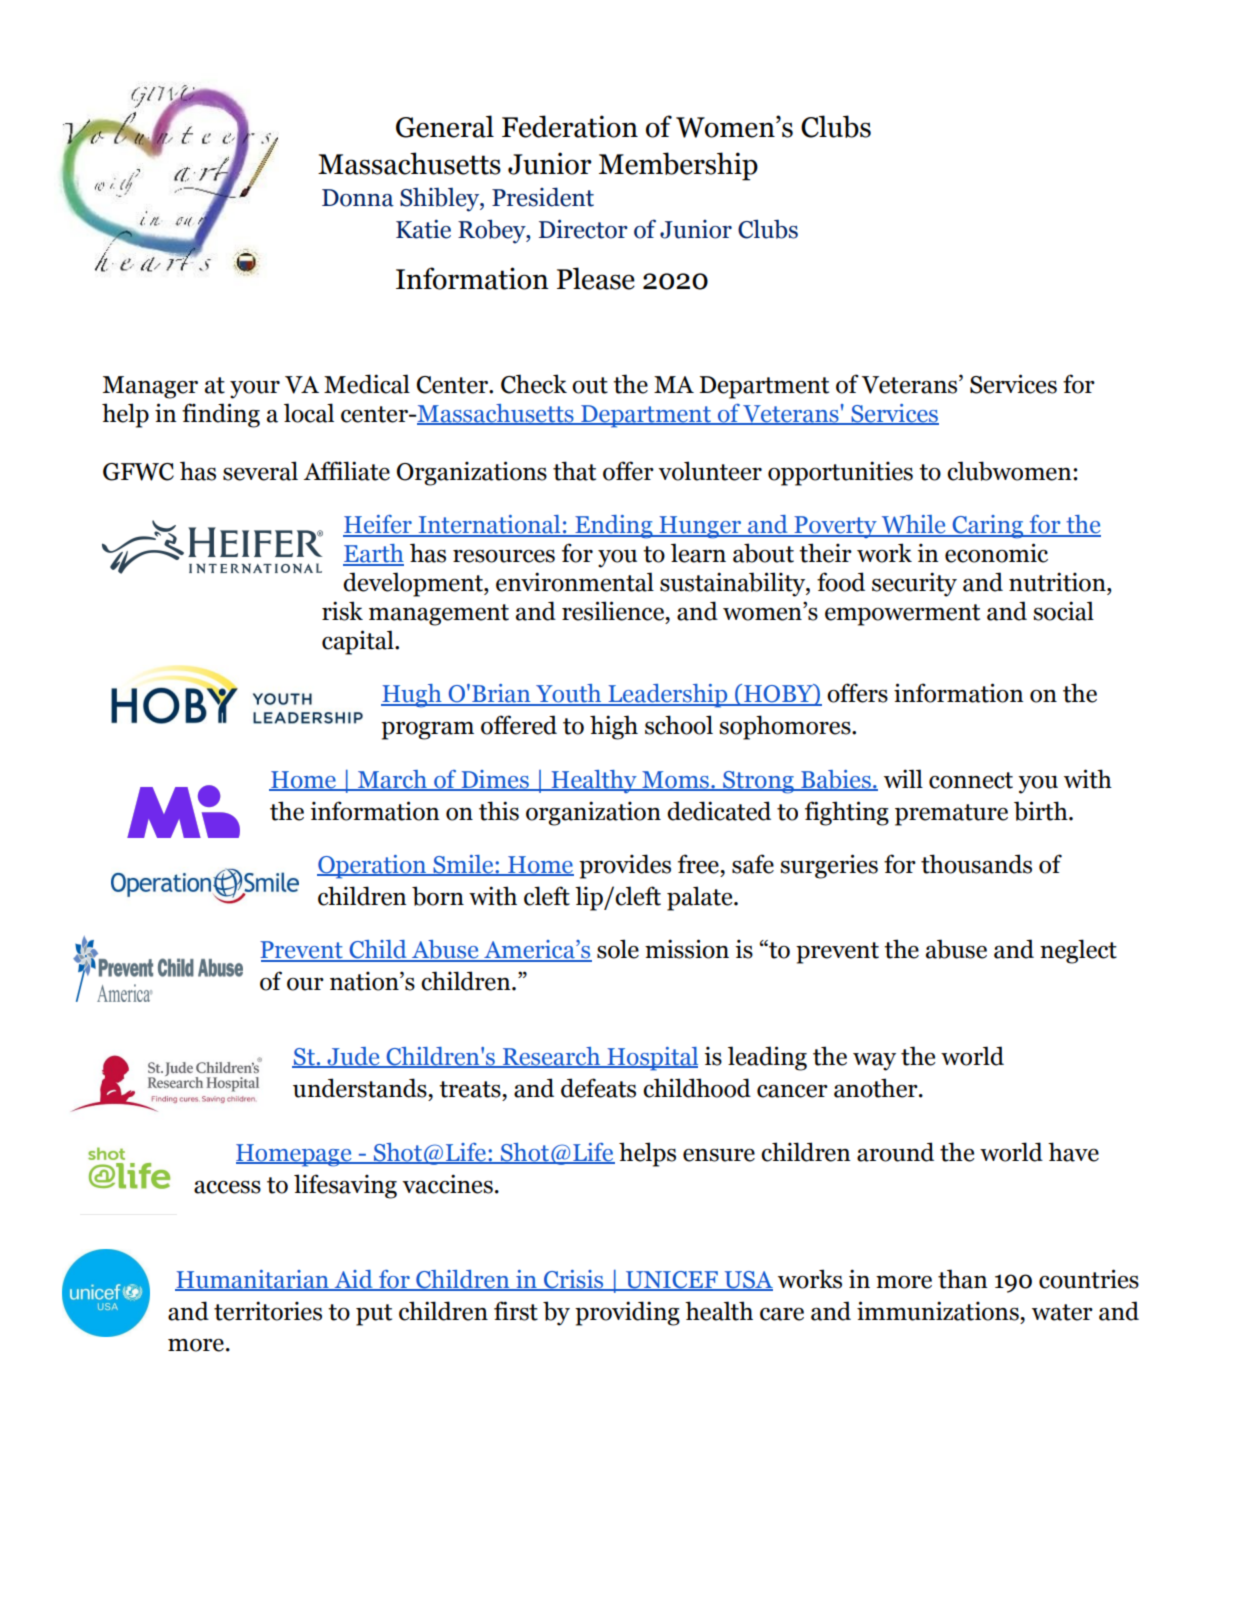  What do you see at coordinates (614, 727) in the image?
I see `high` at bounding box center [614, 727].
